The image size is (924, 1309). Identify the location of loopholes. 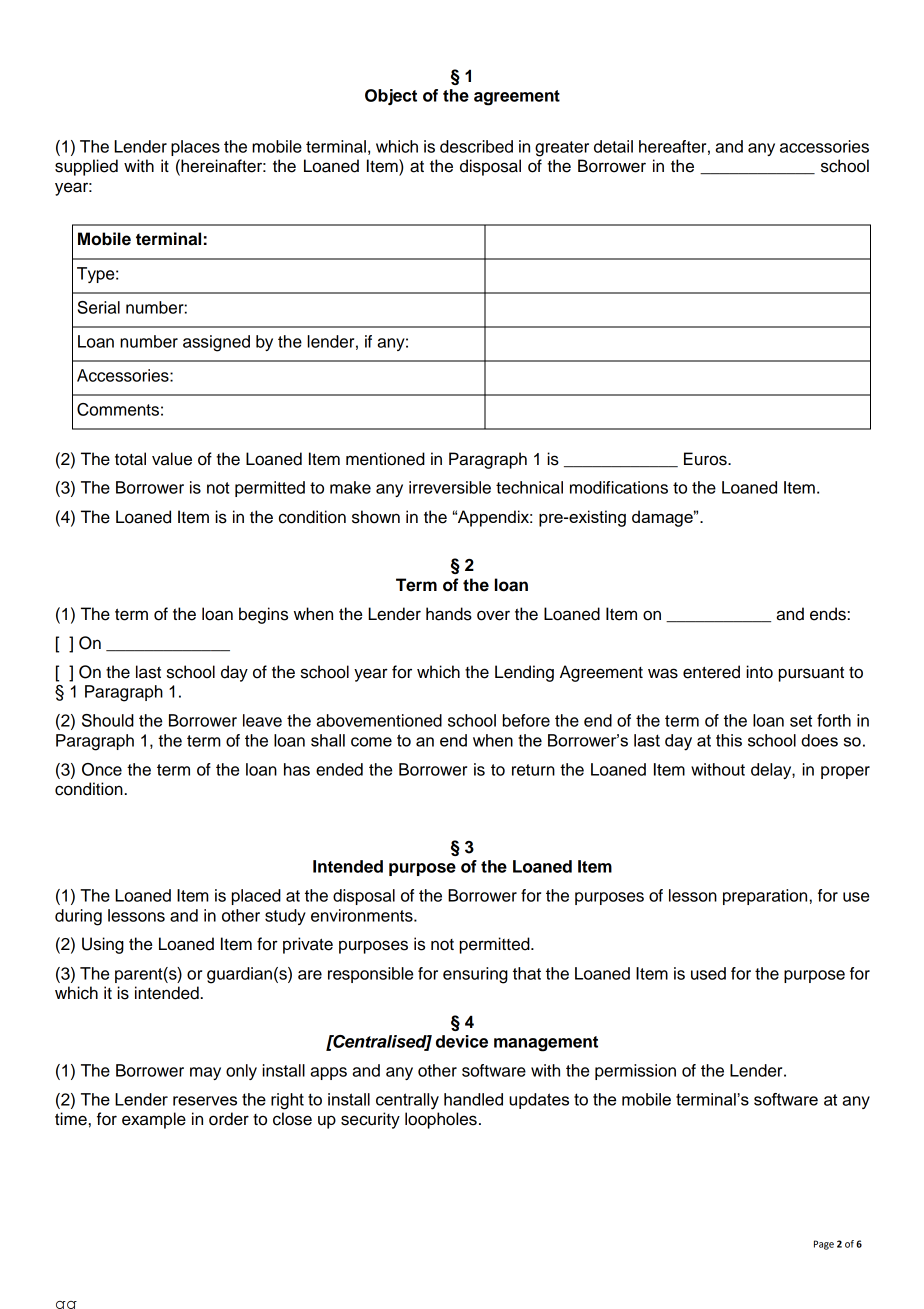
(441, 1120).
